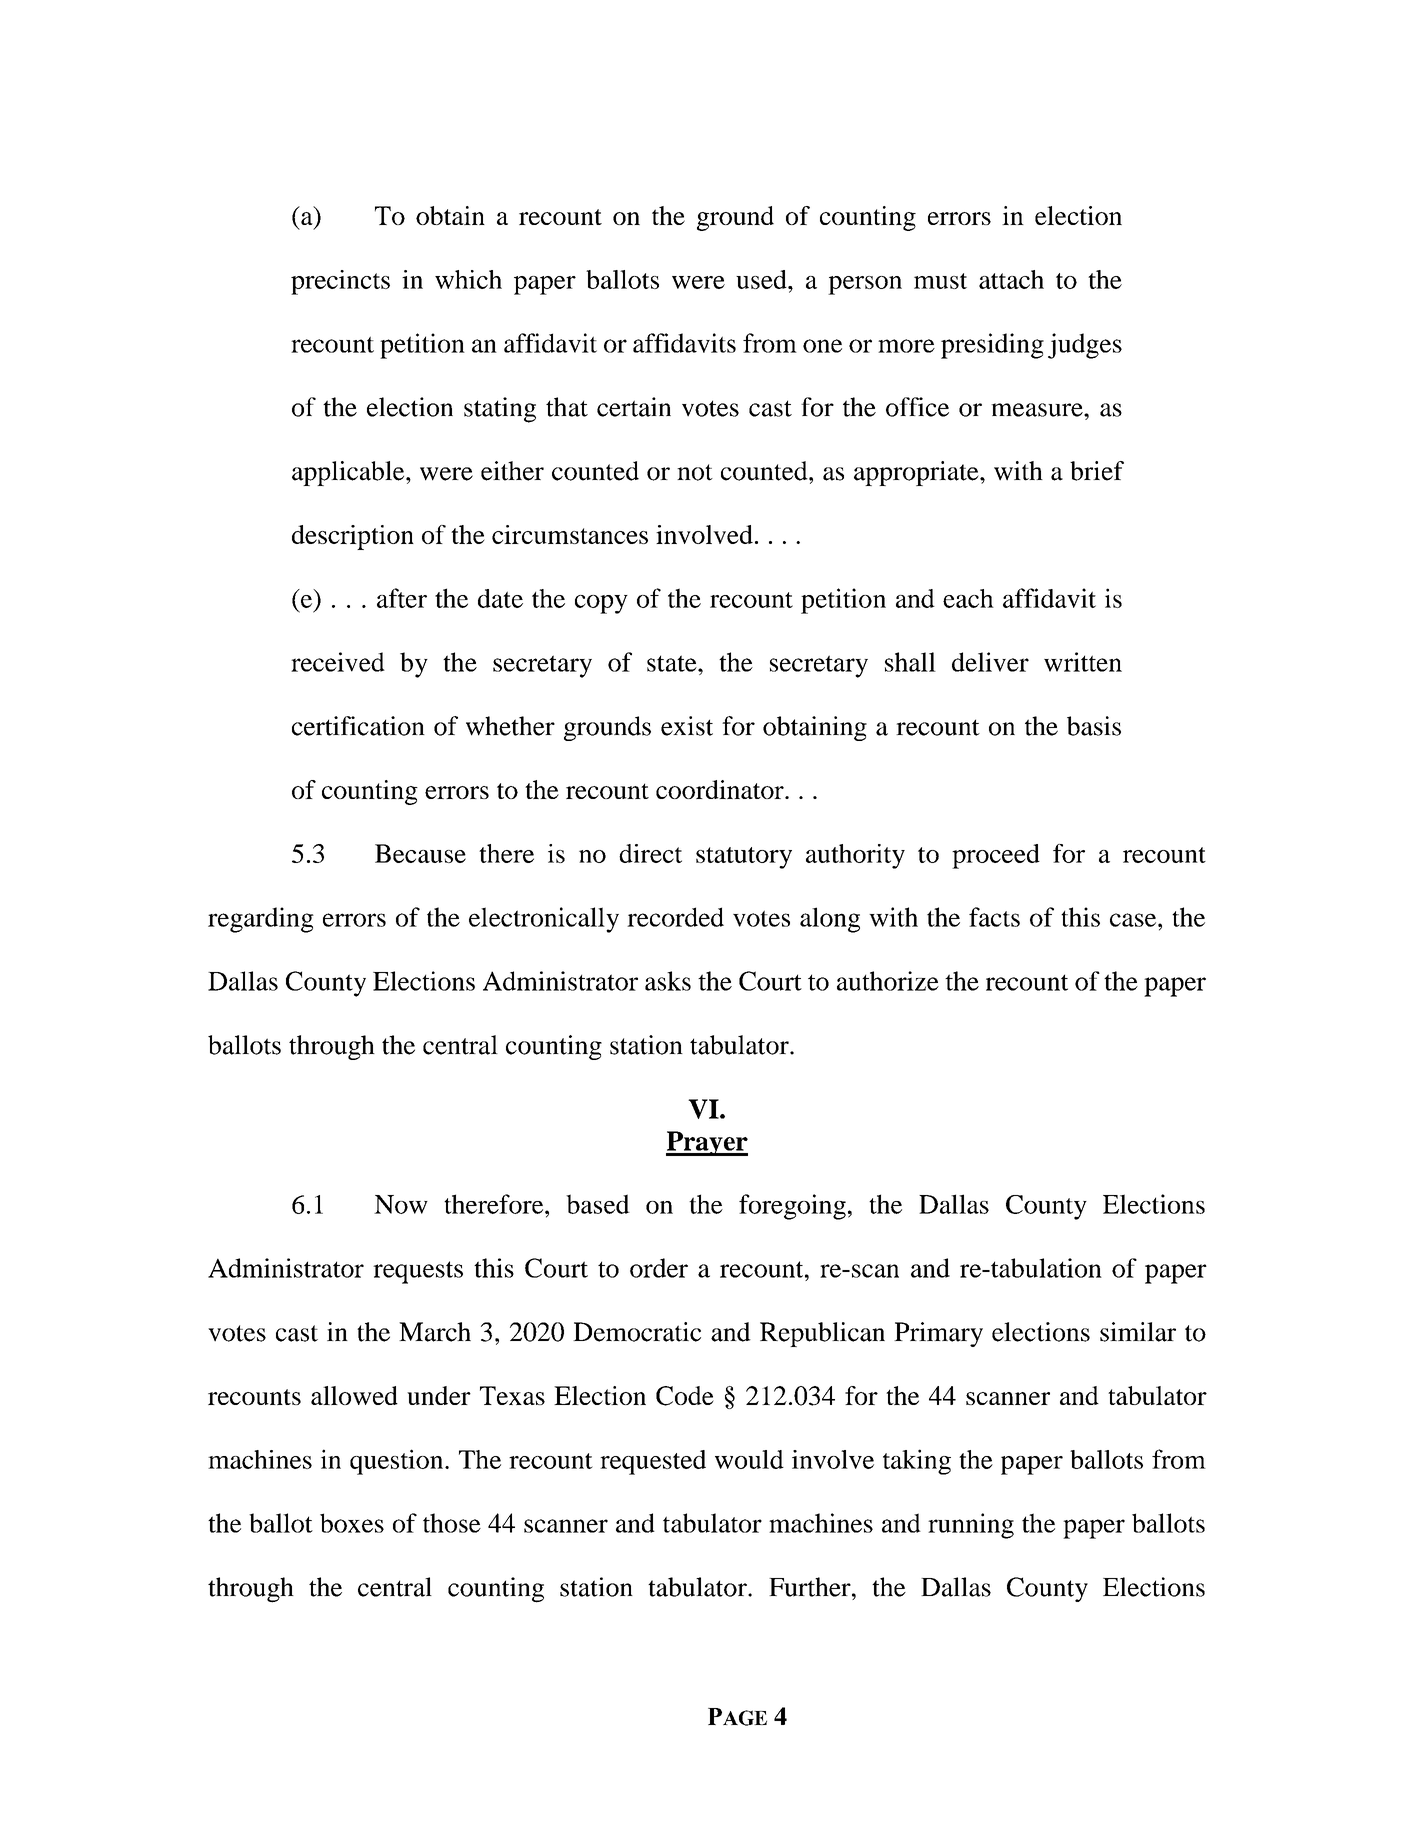  I want to click on used, so click(762, 279).
